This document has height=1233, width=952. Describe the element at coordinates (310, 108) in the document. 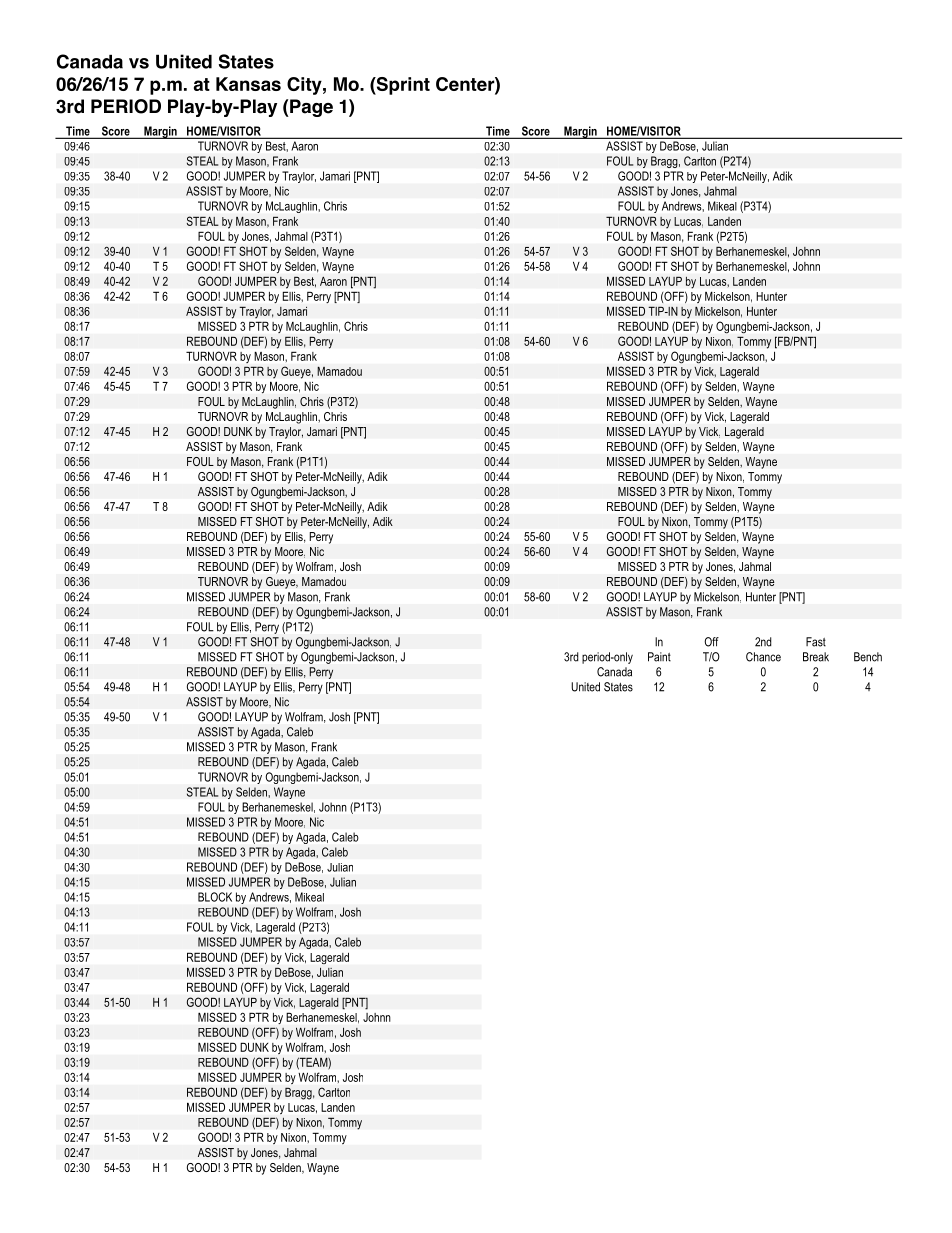

I see `Page` at that location.
